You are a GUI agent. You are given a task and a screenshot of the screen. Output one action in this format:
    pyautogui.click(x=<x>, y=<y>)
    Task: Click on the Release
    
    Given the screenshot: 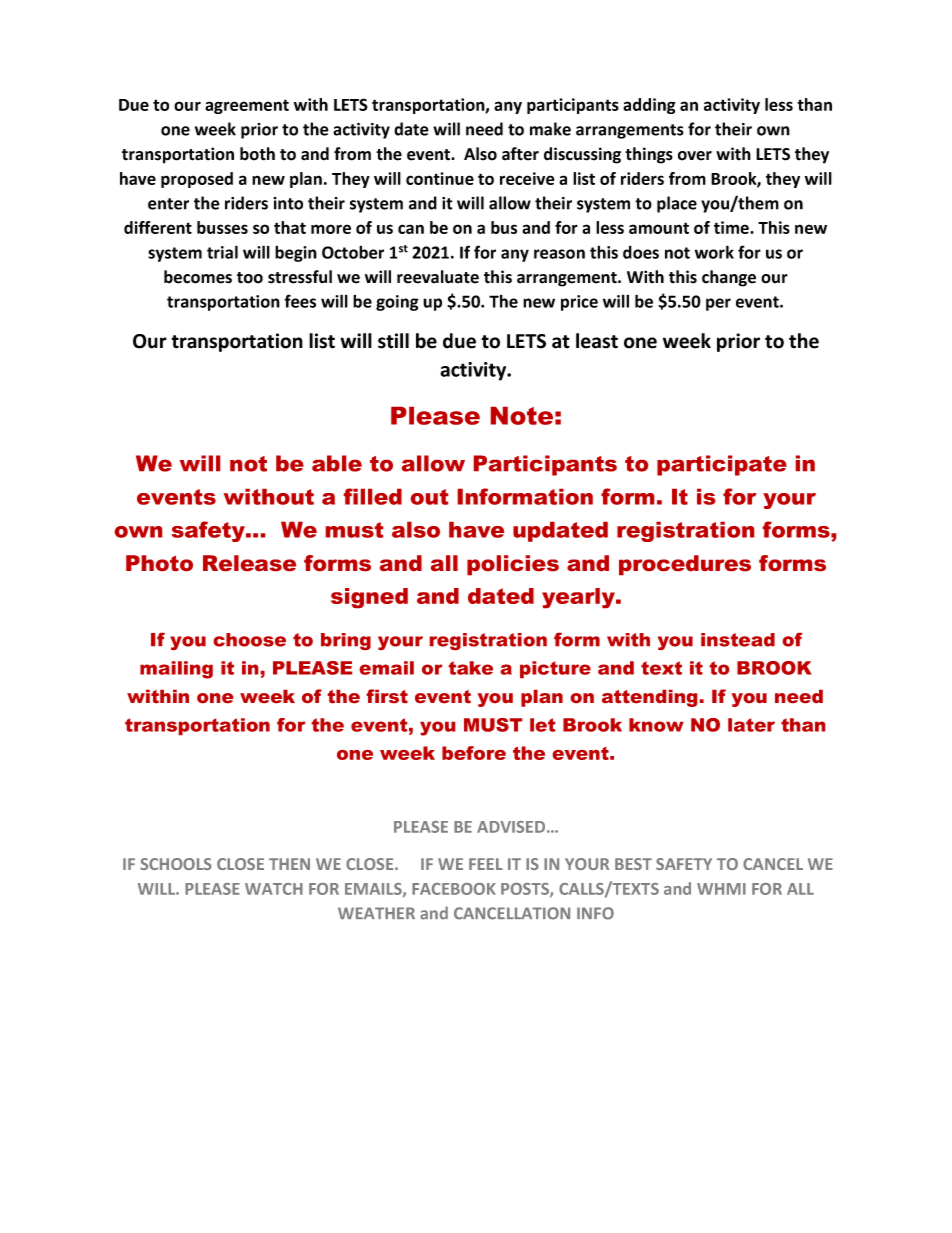 What is the action you would take?
    pyautogui.click(x=249, y=563)
